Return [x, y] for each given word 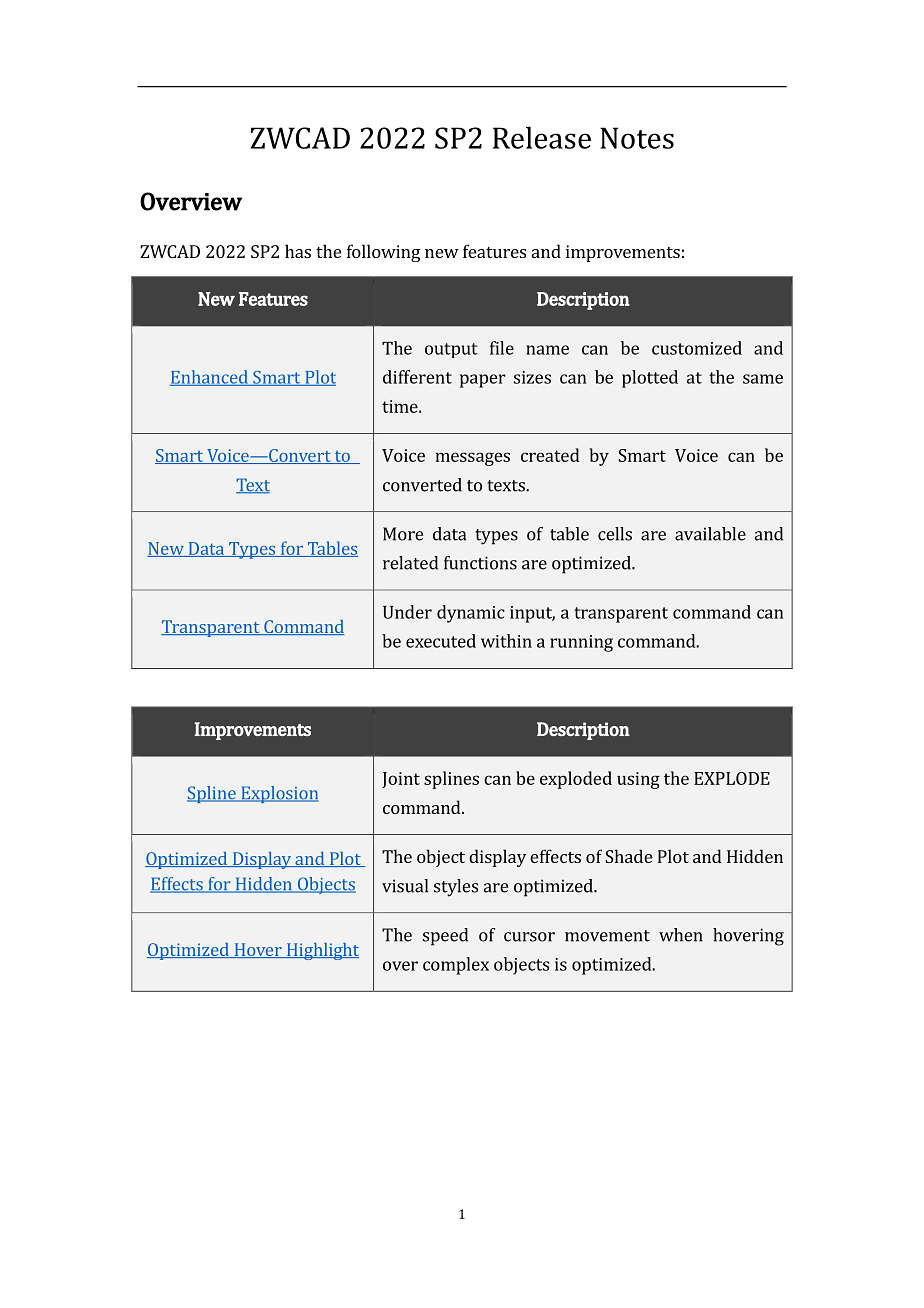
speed [445, 937]
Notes [637, 138]
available [710, 534]
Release [542, 137]
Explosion [279, 794]
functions [480, 563]
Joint [401, 780]
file [502, 348]
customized [697, 348]
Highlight [321, 951]
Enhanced [210, 378]
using [638, 780]
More [403, 534]
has [298, 251]
